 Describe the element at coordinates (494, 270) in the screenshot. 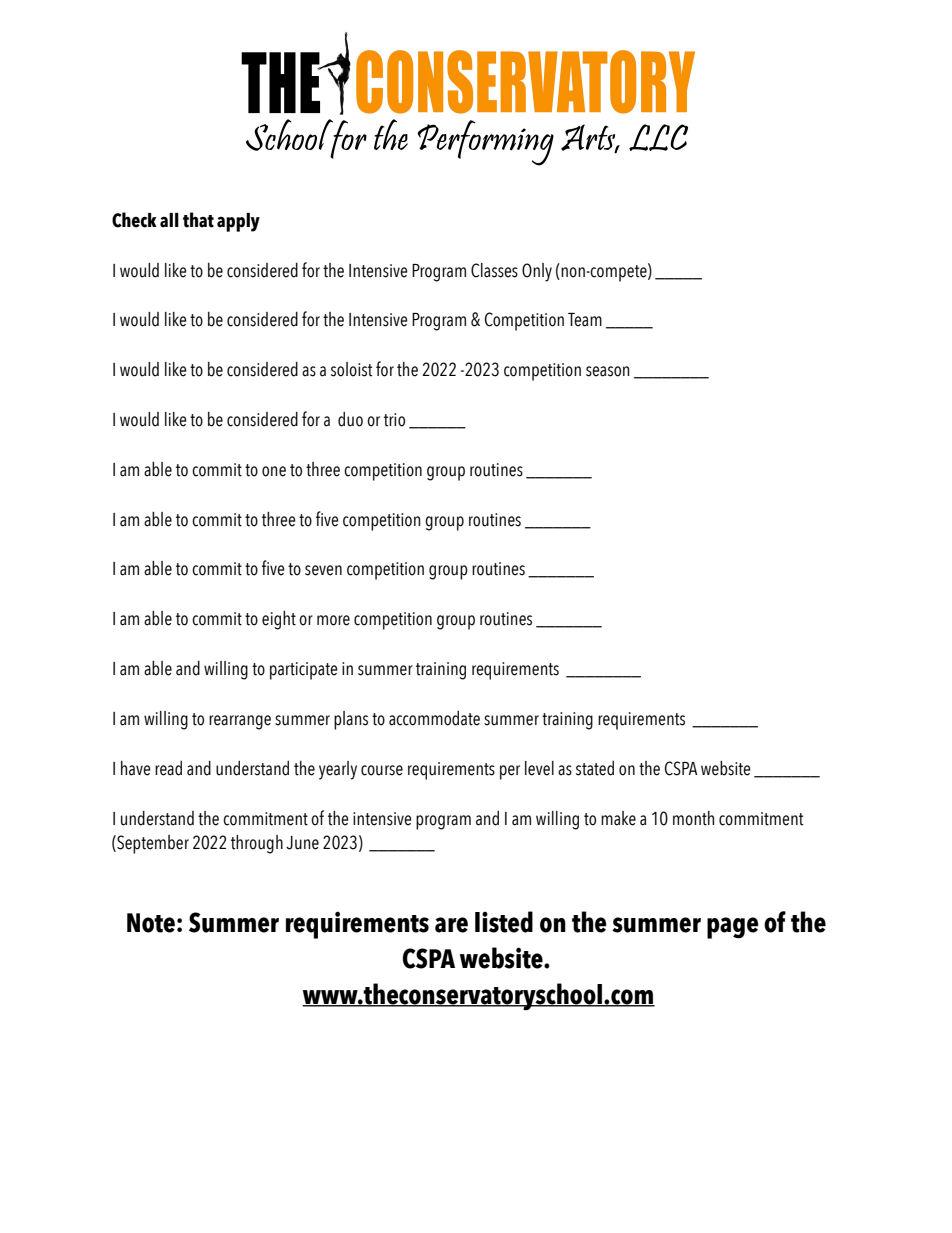

I see `Classes` at that location.
